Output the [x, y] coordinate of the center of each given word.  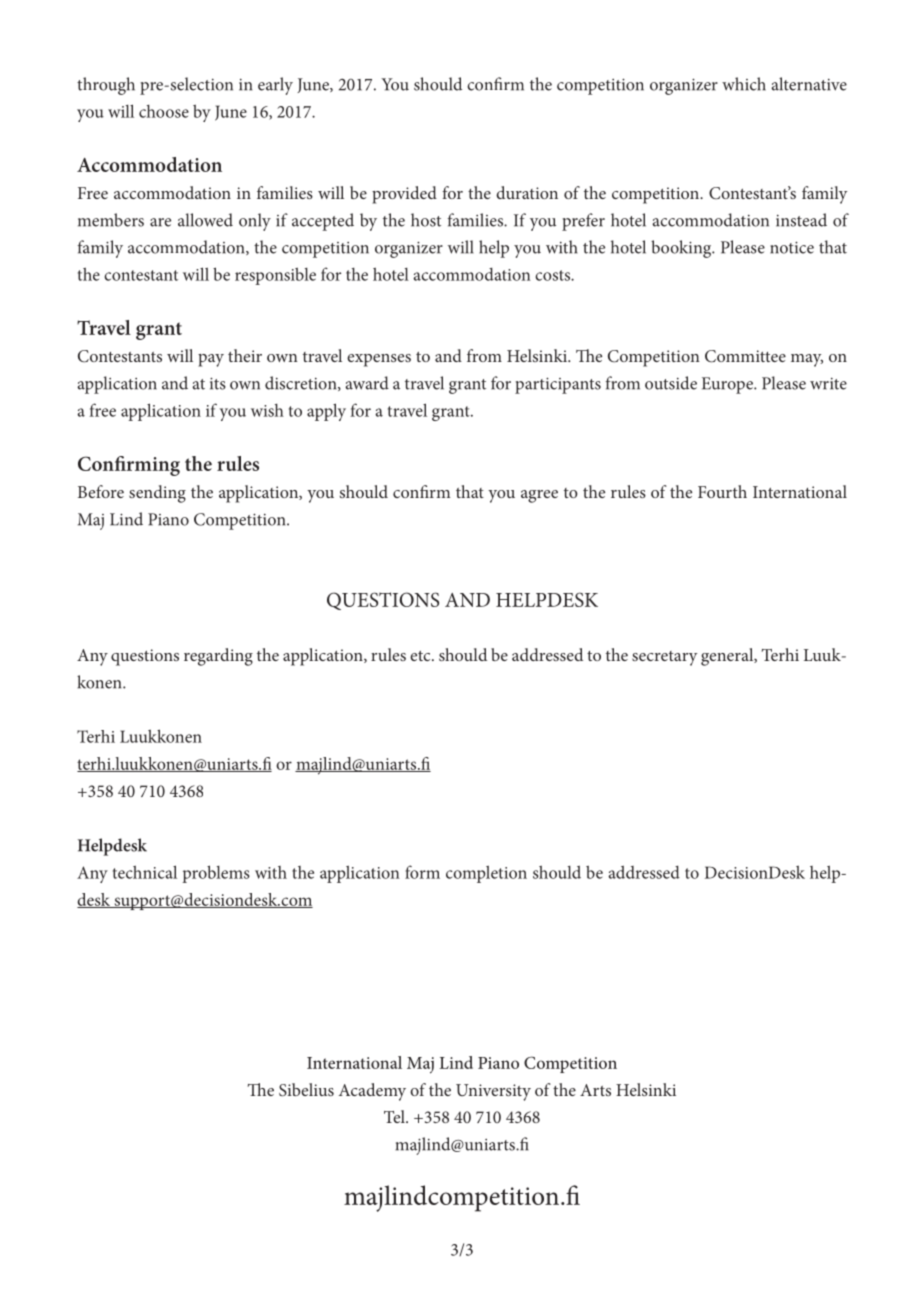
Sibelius [306, 1090]
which [744, 84]
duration [527, 192]
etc [421, 656]
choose [164, 111]
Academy [372, 1092]
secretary [664, 658]
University [493, 1092]
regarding [218, 657]
